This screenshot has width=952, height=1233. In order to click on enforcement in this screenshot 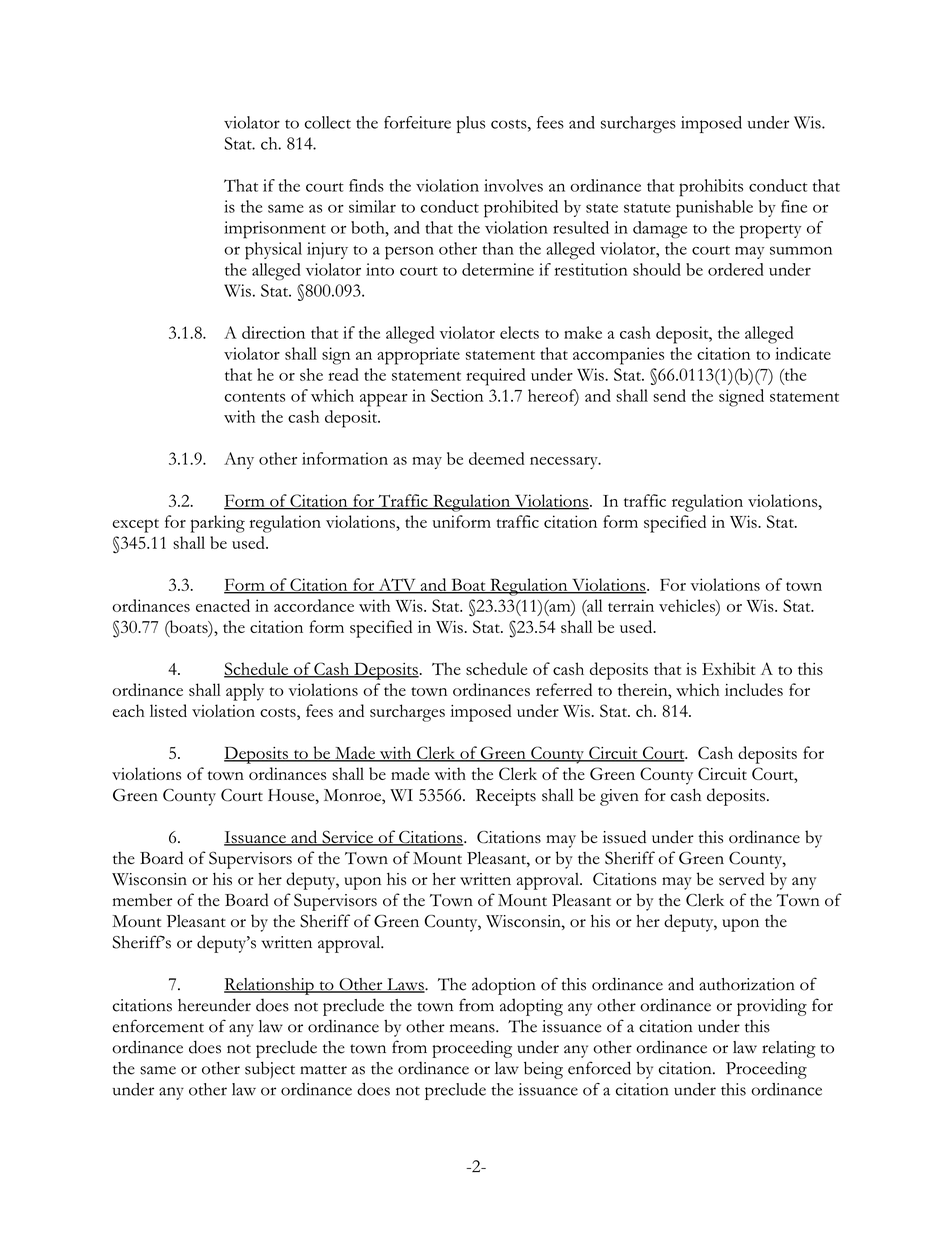, I will do `click(158, 1026)`.
